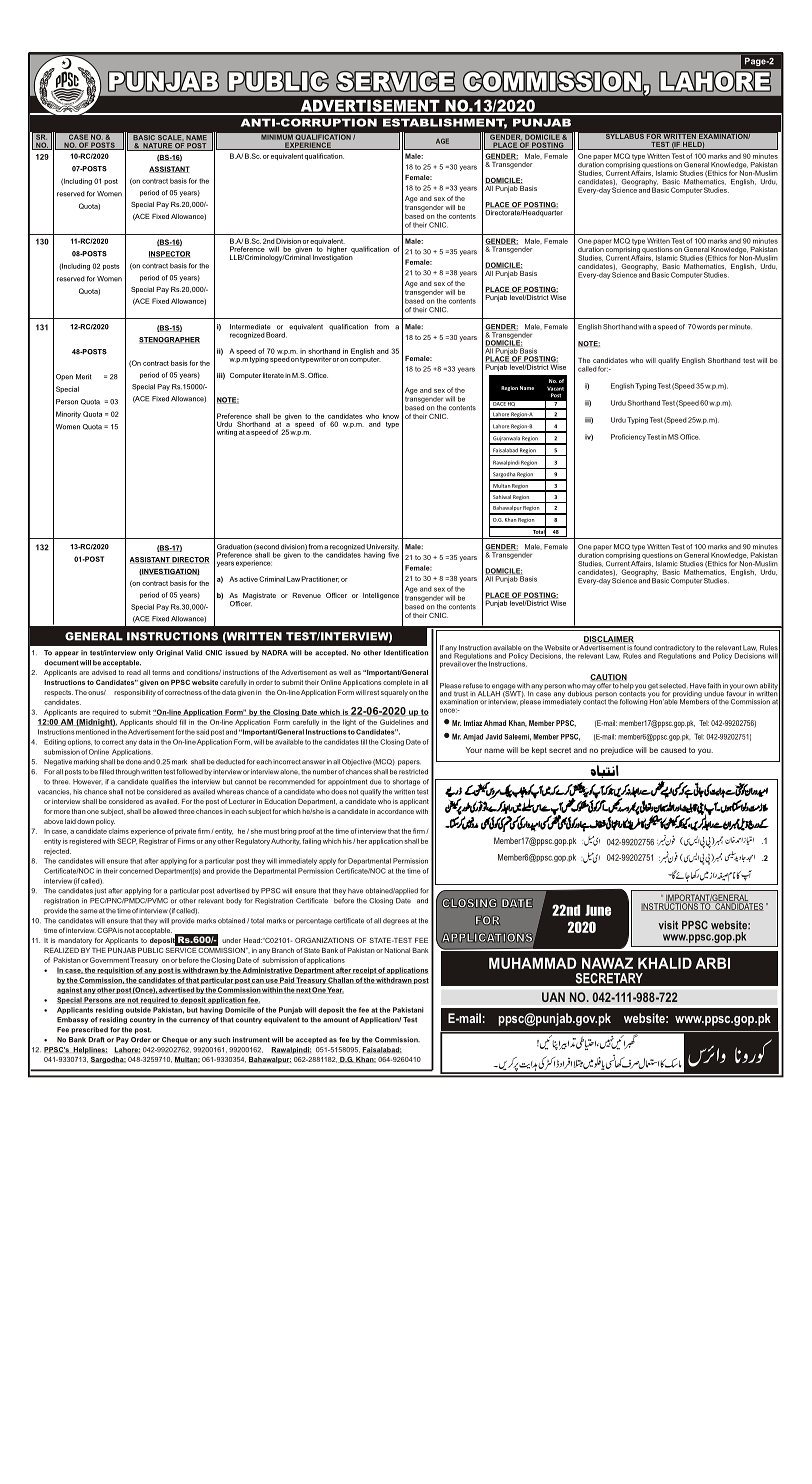 Image resolution: width=812 pixels, height=1484 pixels. What do you see at coordinates (706, 327) in the screenshot?
I see `words` at bounding box center [706, 327].
